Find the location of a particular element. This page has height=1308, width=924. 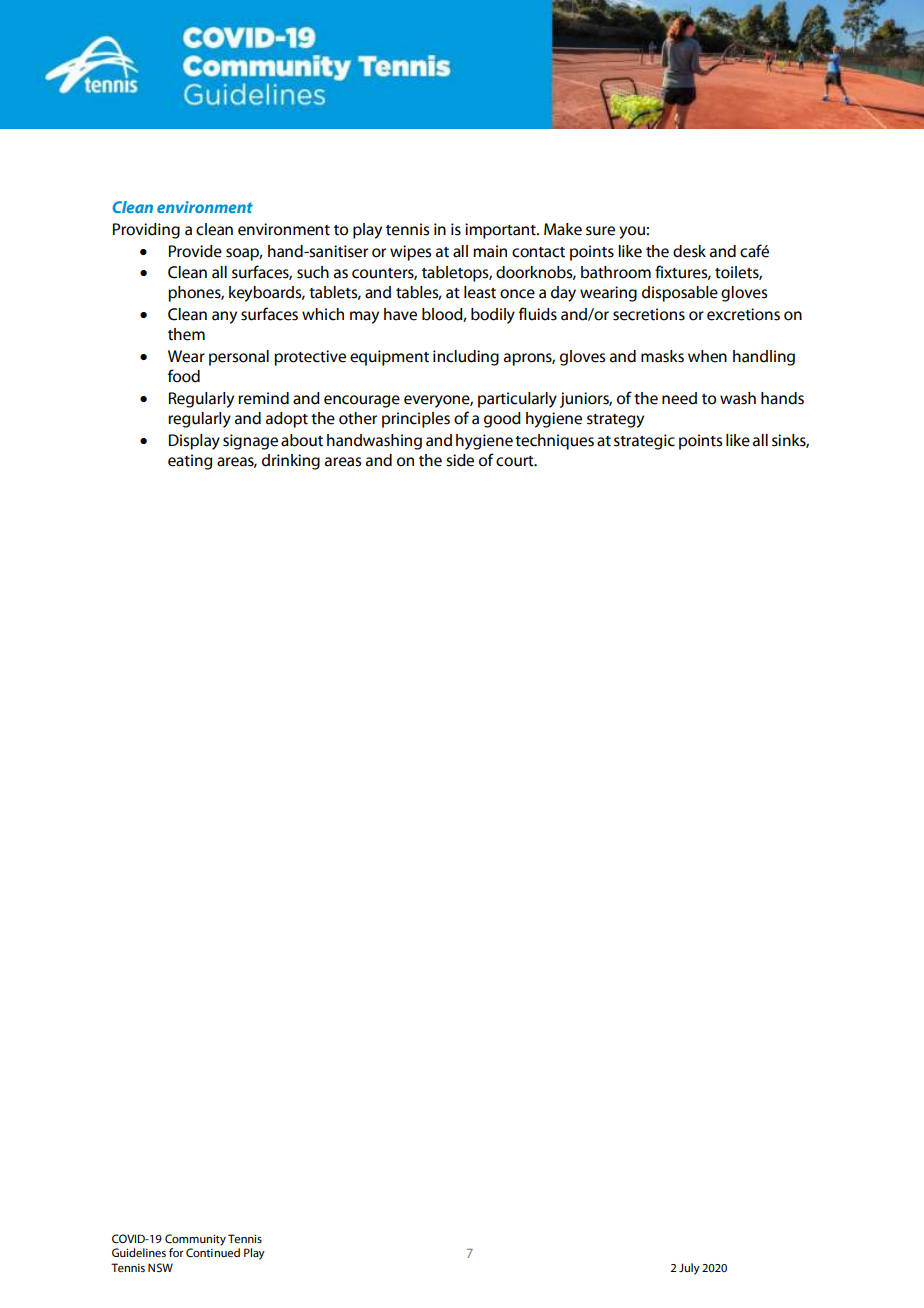

NSW is located at coordinates (160, 1267).
